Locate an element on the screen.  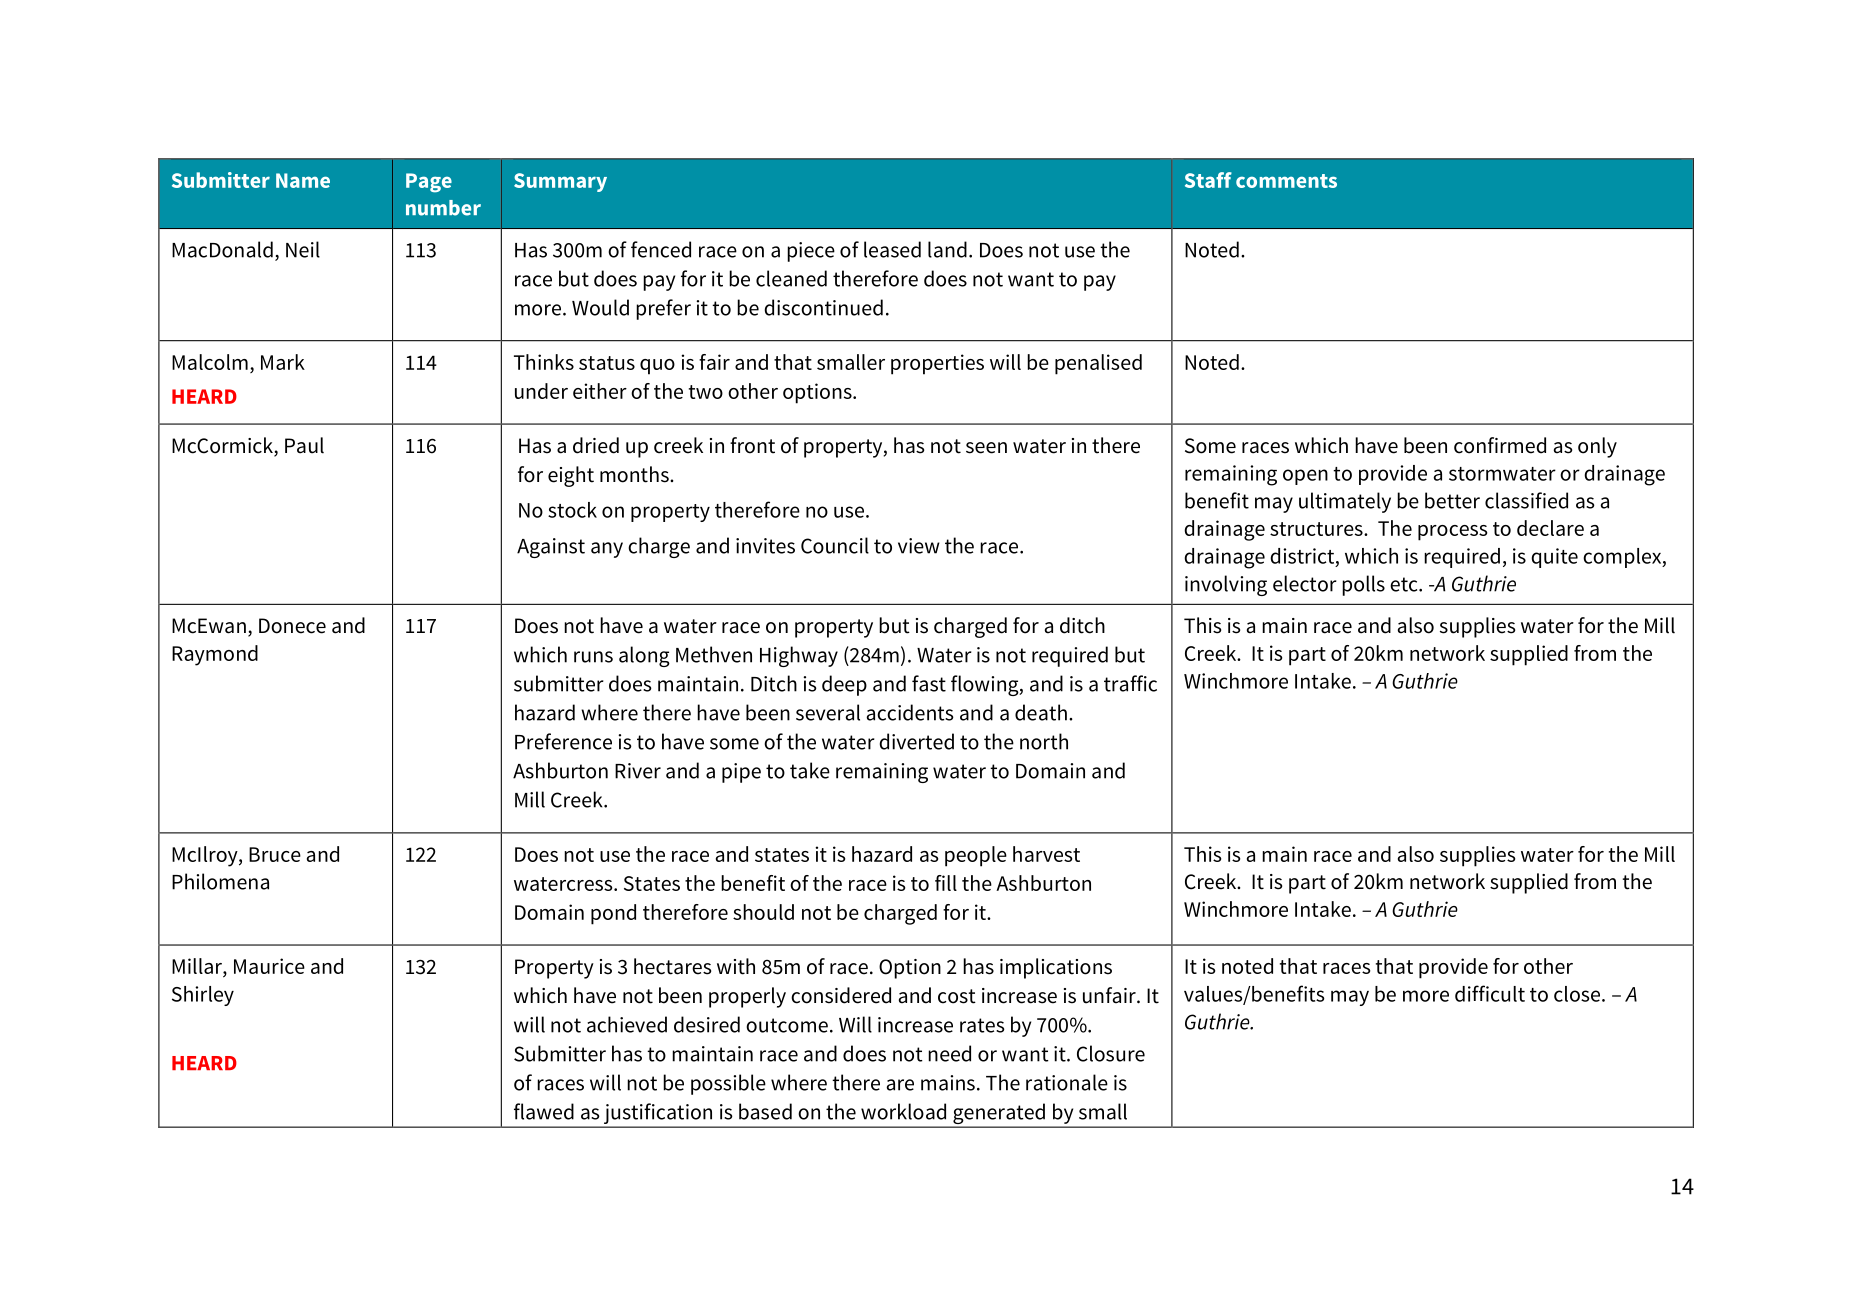
number is located at coordinates (443, 208).
